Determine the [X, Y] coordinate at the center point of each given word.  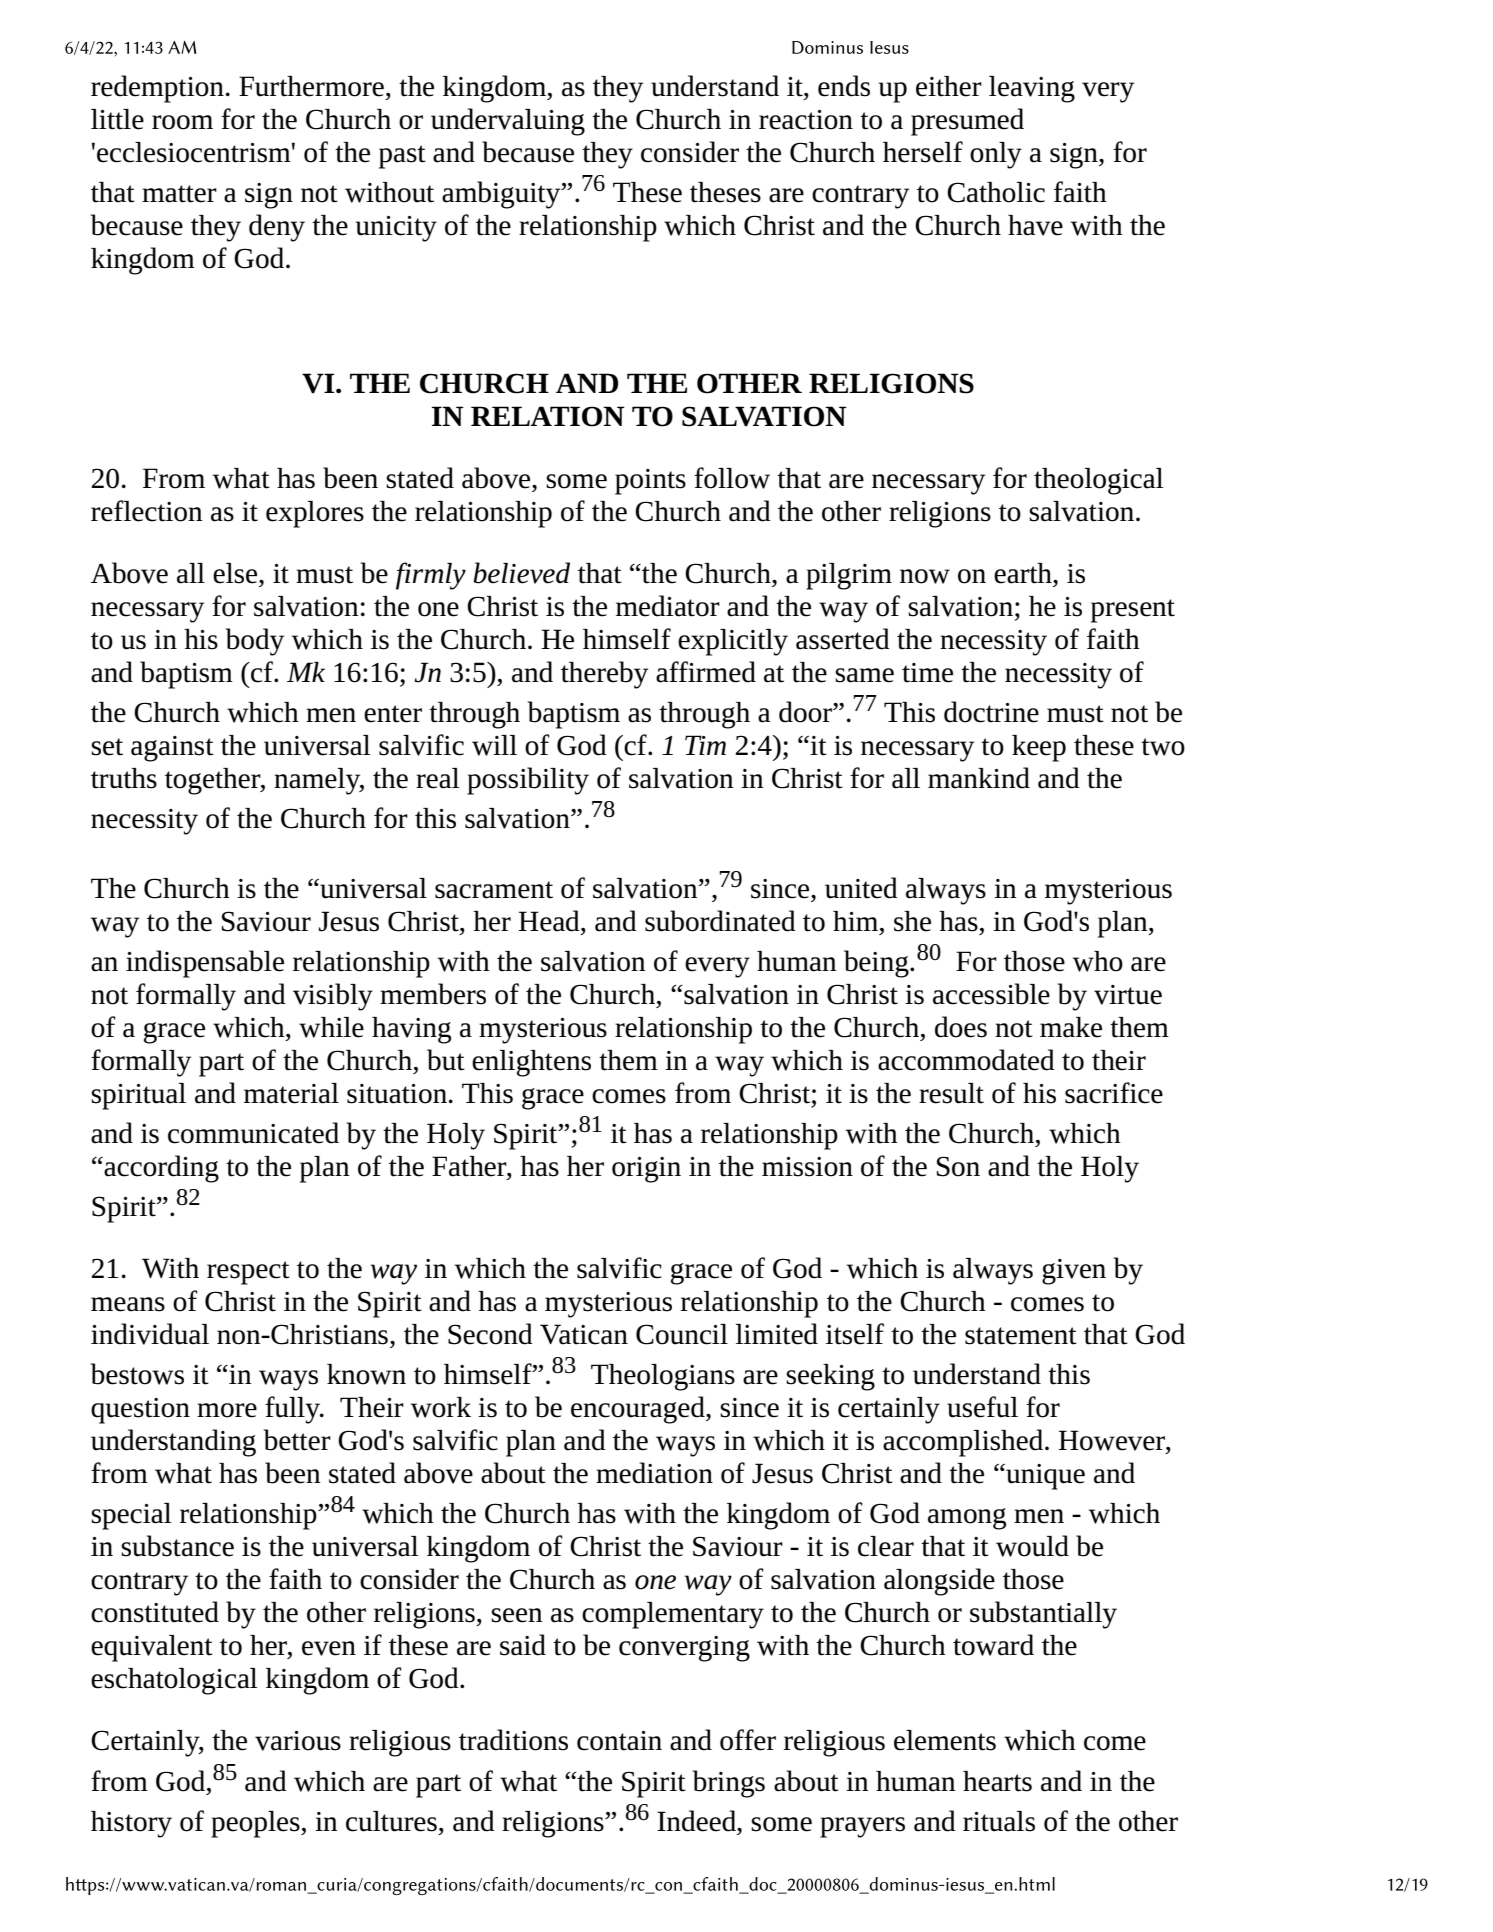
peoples [256, 1824]
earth [1024, 573]
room [182, 122]
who [1098, 961]
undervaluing [508, 122]
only [996, 155]
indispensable [205, 964]
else [236, 573]
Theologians [663, 1377]
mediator [668, 606]
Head [550, 921]
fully [293, 1410]
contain [619, 1741]
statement [1021, 1336]
